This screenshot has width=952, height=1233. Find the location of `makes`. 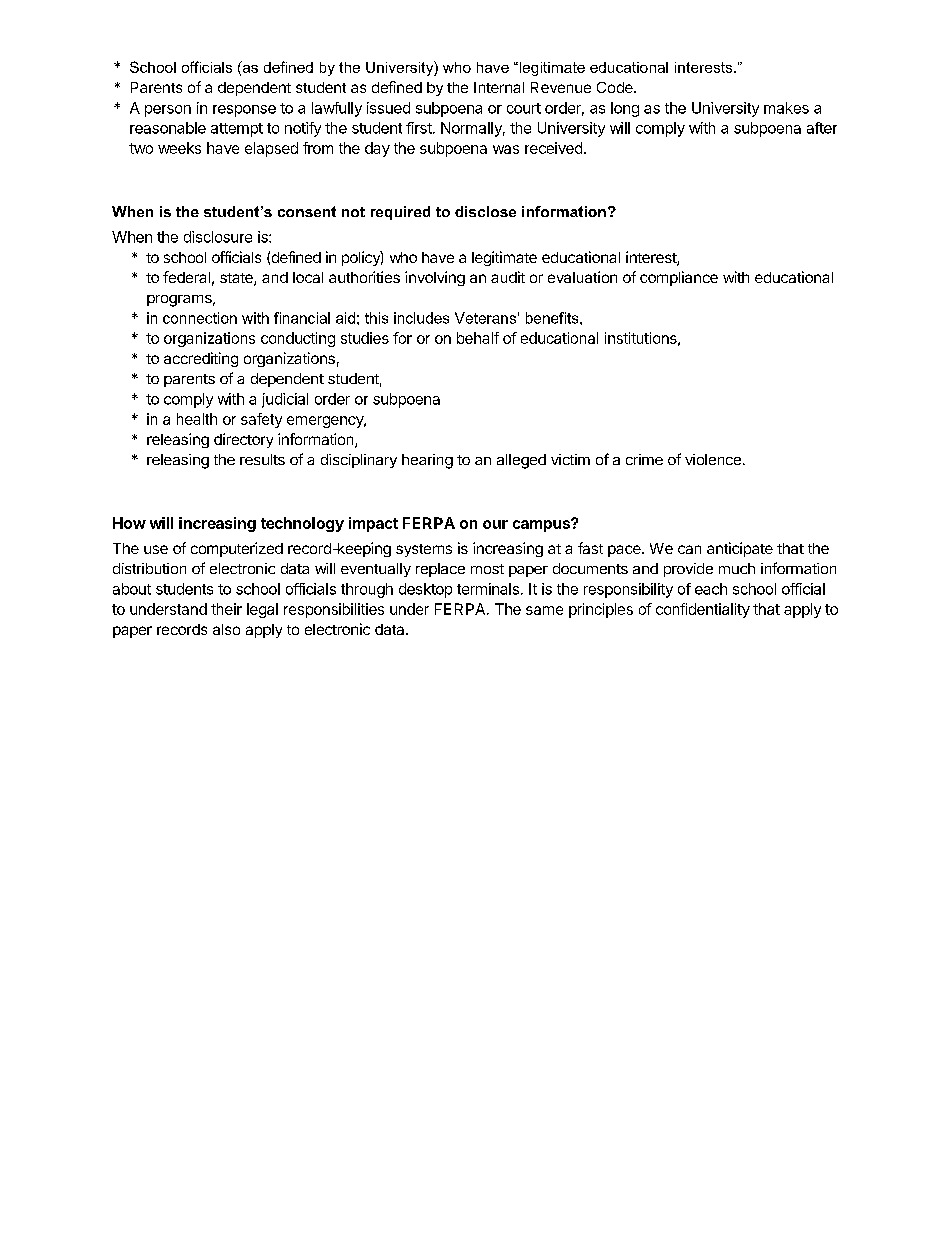

makes is located at coordinates (786, 108).
